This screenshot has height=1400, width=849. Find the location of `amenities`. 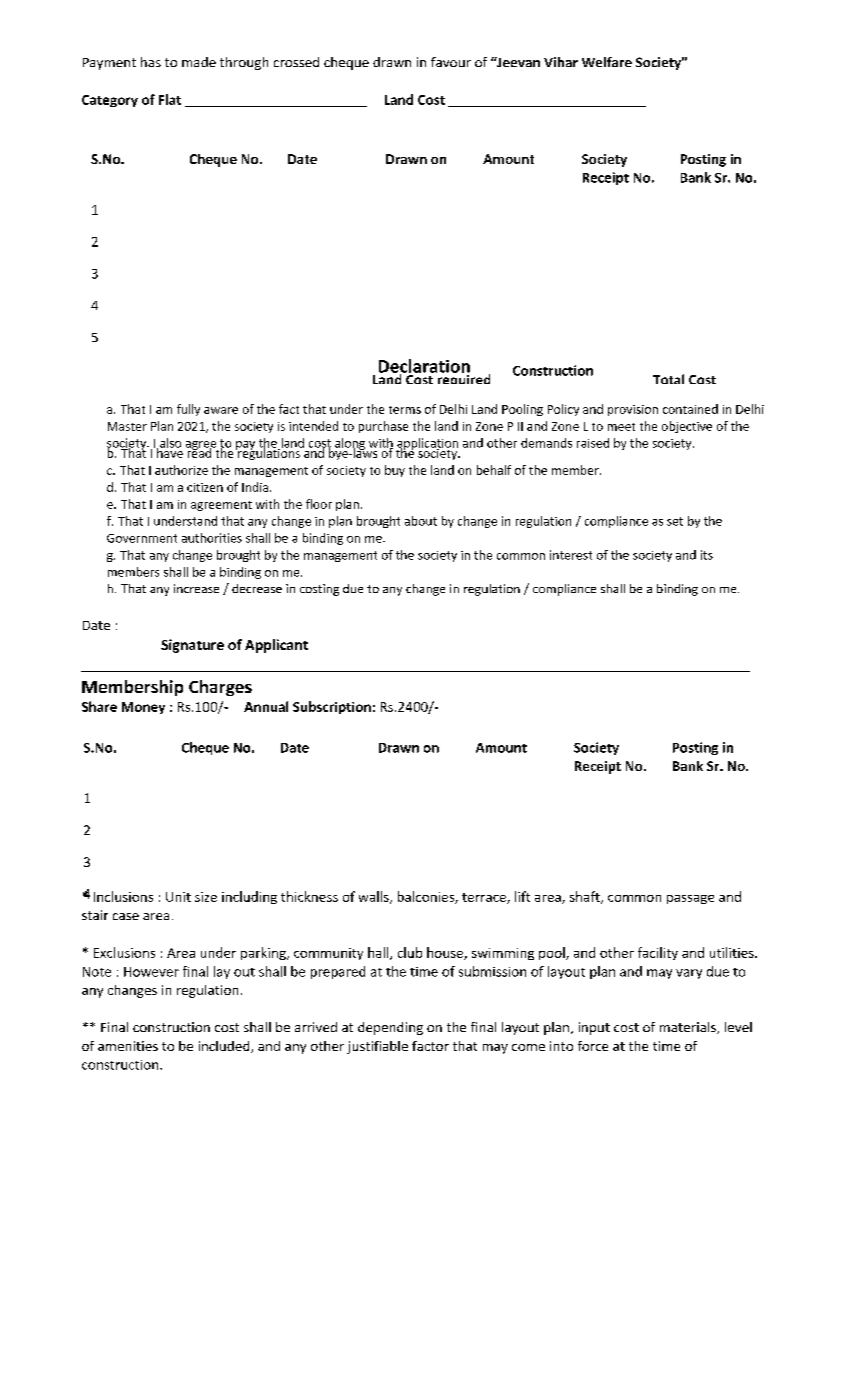

amenities is located at coordinates (128, 1046).
